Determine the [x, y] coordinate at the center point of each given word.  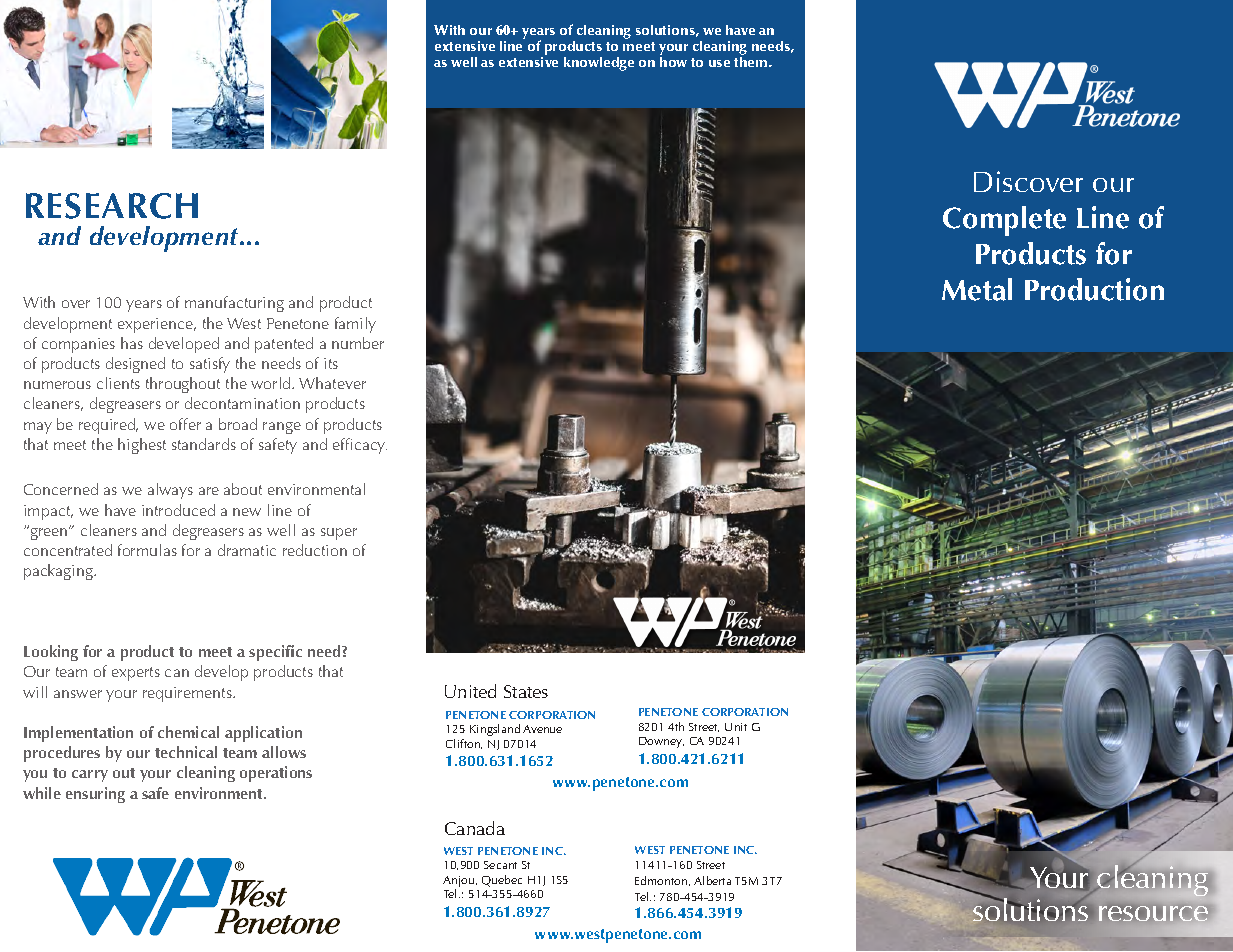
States [526, 691]
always [170, 491]
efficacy [360, 446]
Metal [977, 289]
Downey [661, 742]
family [355, 325]
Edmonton [662, 881]
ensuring [95, 795]
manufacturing [234, 304]
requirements [188, 694]
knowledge [599, 64]
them [752, 60]
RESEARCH [112, 206]
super [339, 534]
